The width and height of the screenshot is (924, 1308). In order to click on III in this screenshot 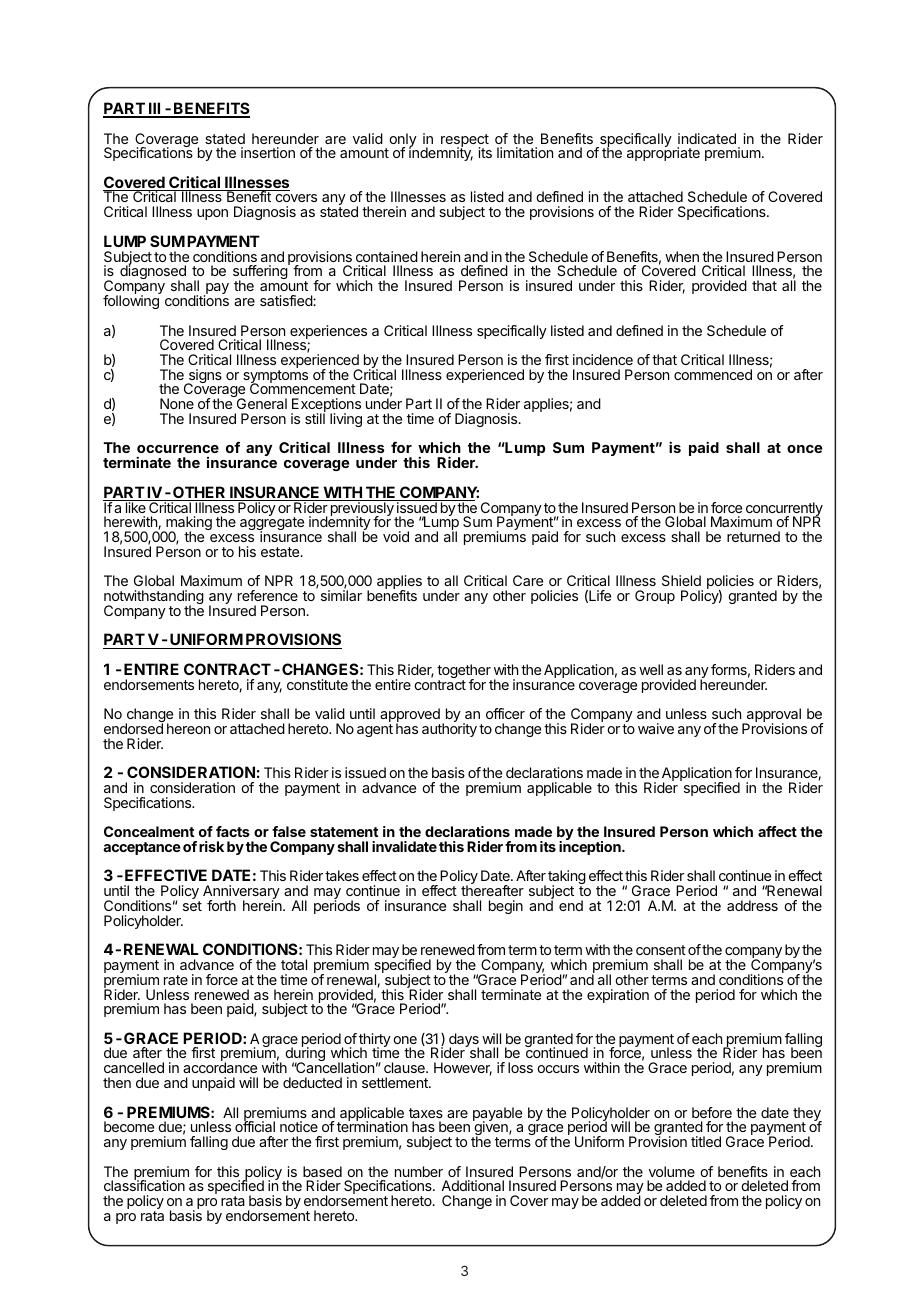, I will do `click(155, 109)`.
